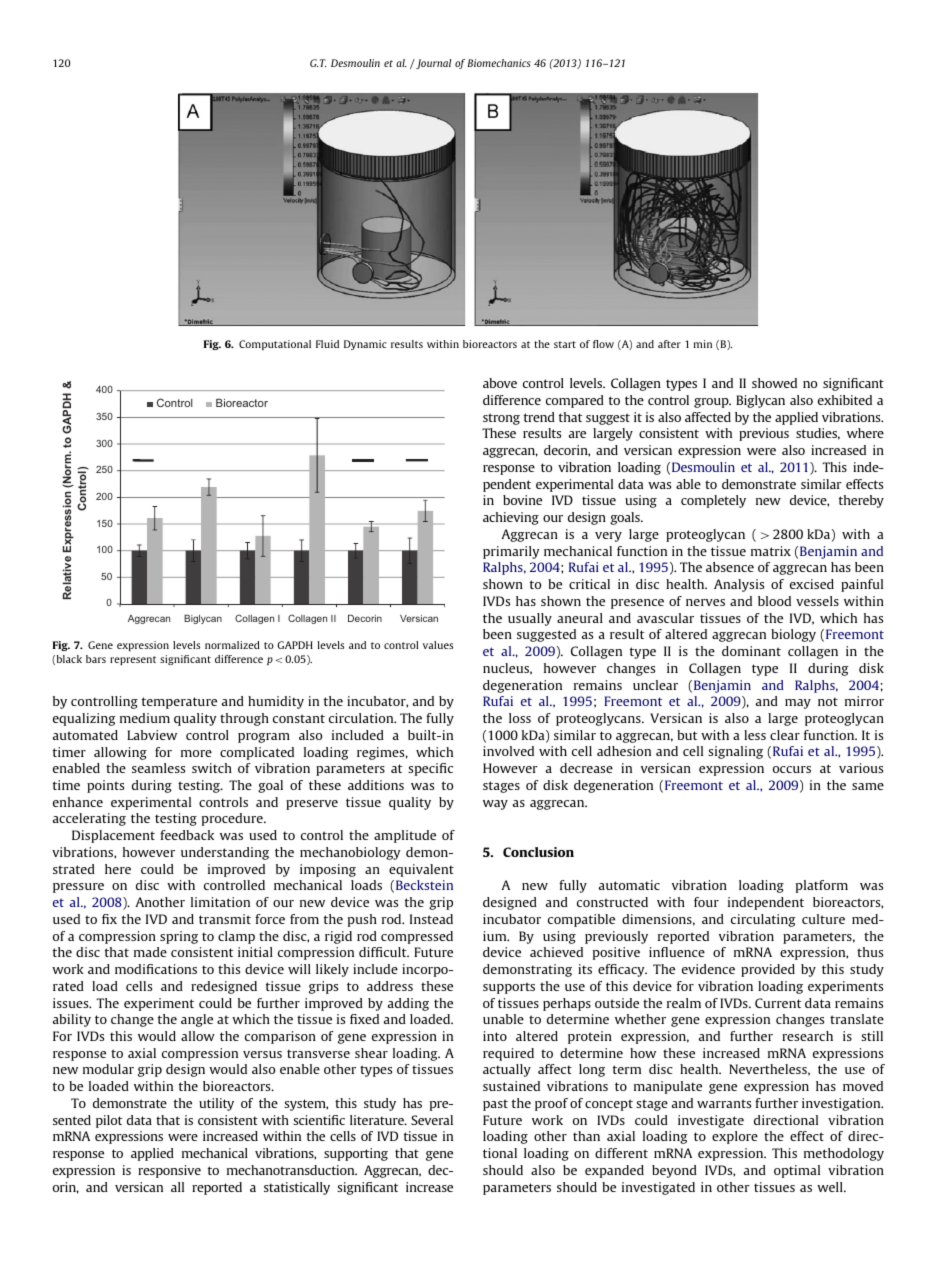  Describe the element at coordinates (133, 660) in the screenshot. I see `represent` at that location.
